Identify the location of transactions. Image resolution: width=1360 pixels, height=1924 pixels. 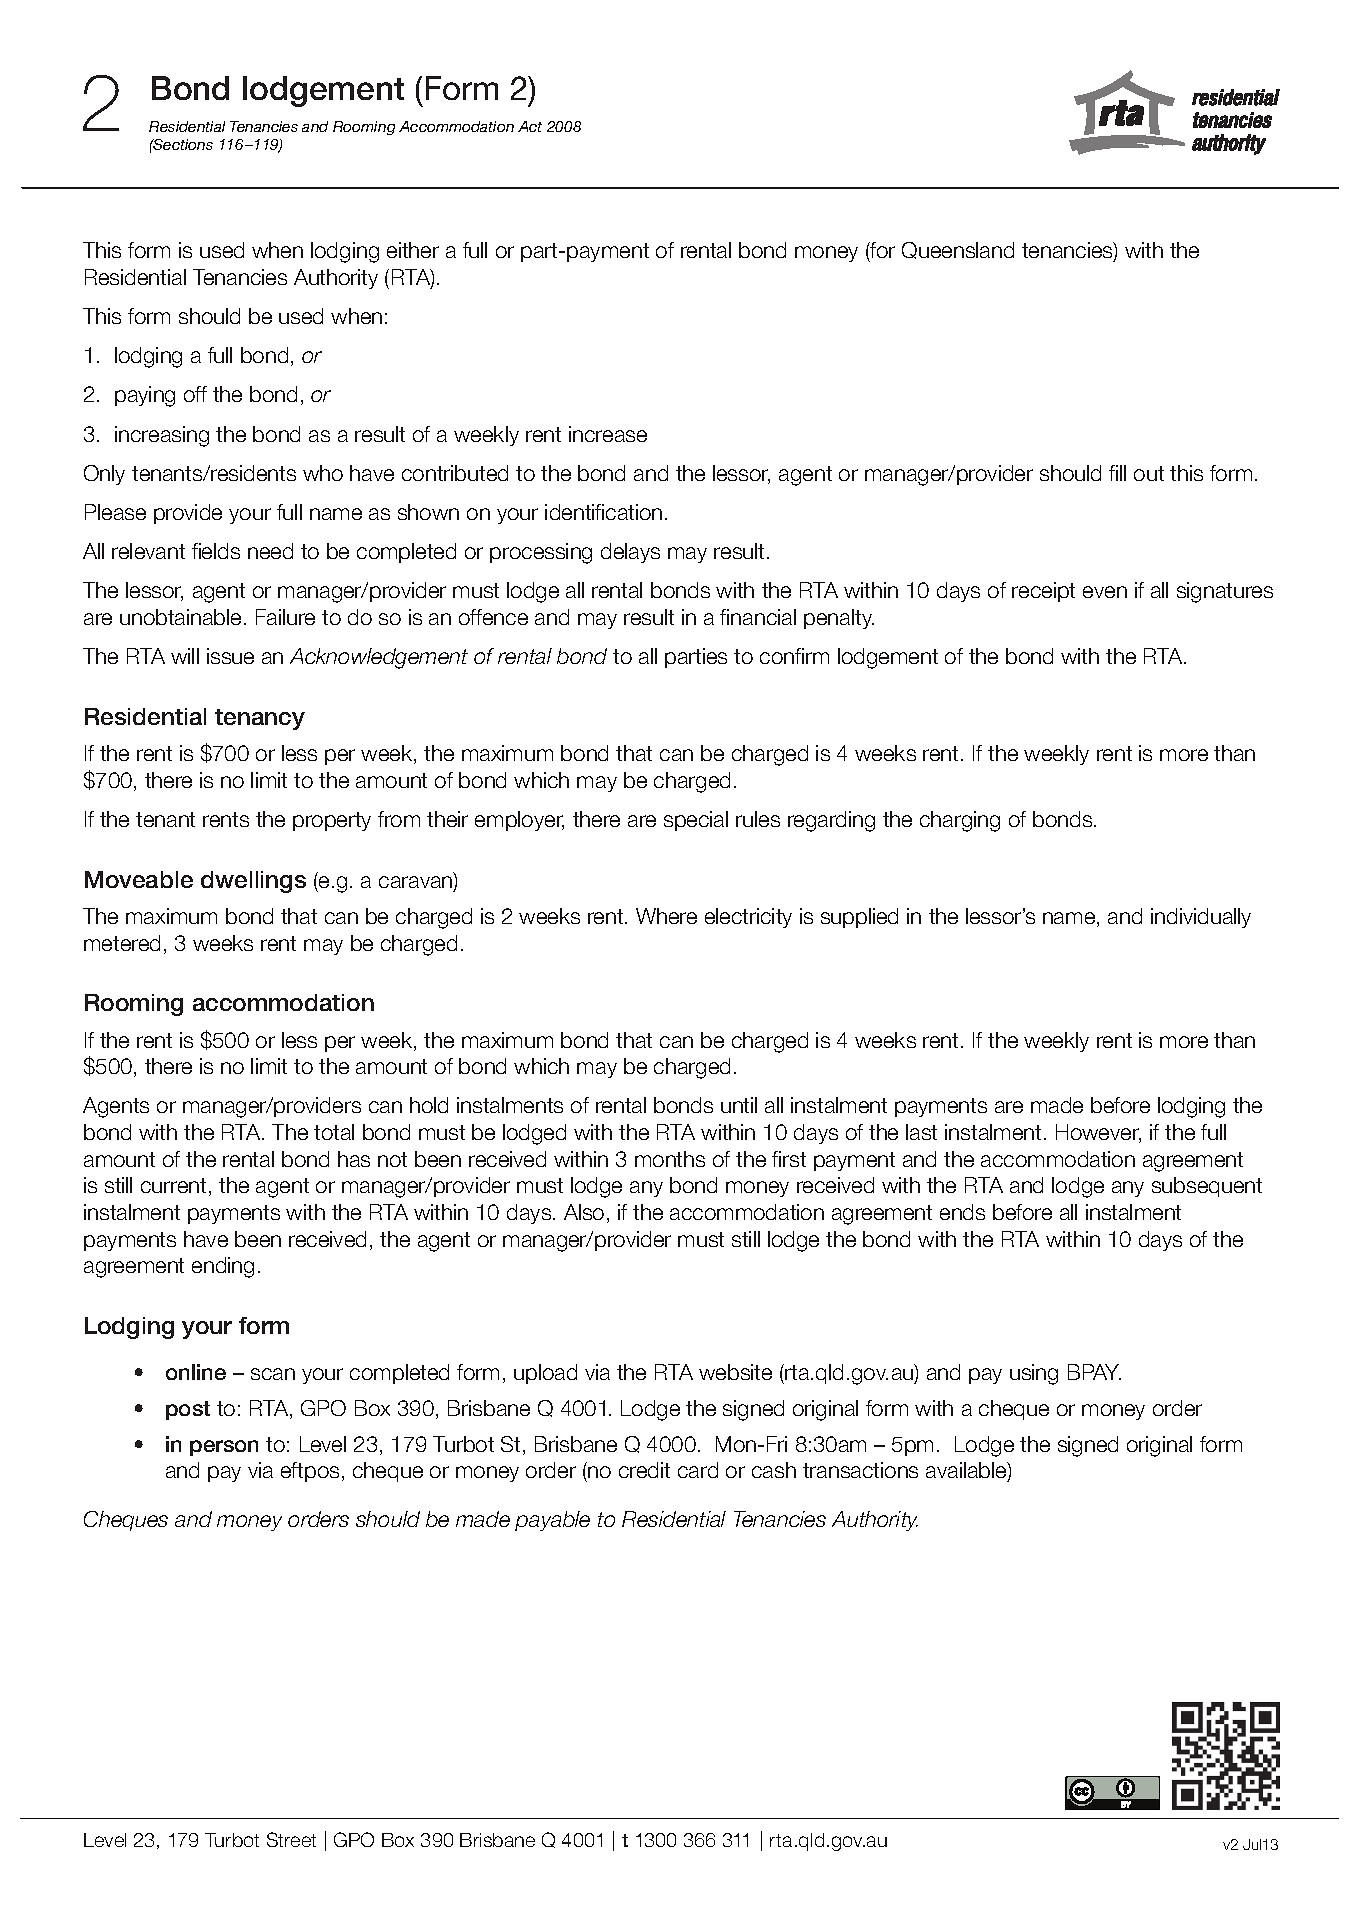
(860, 1470).
